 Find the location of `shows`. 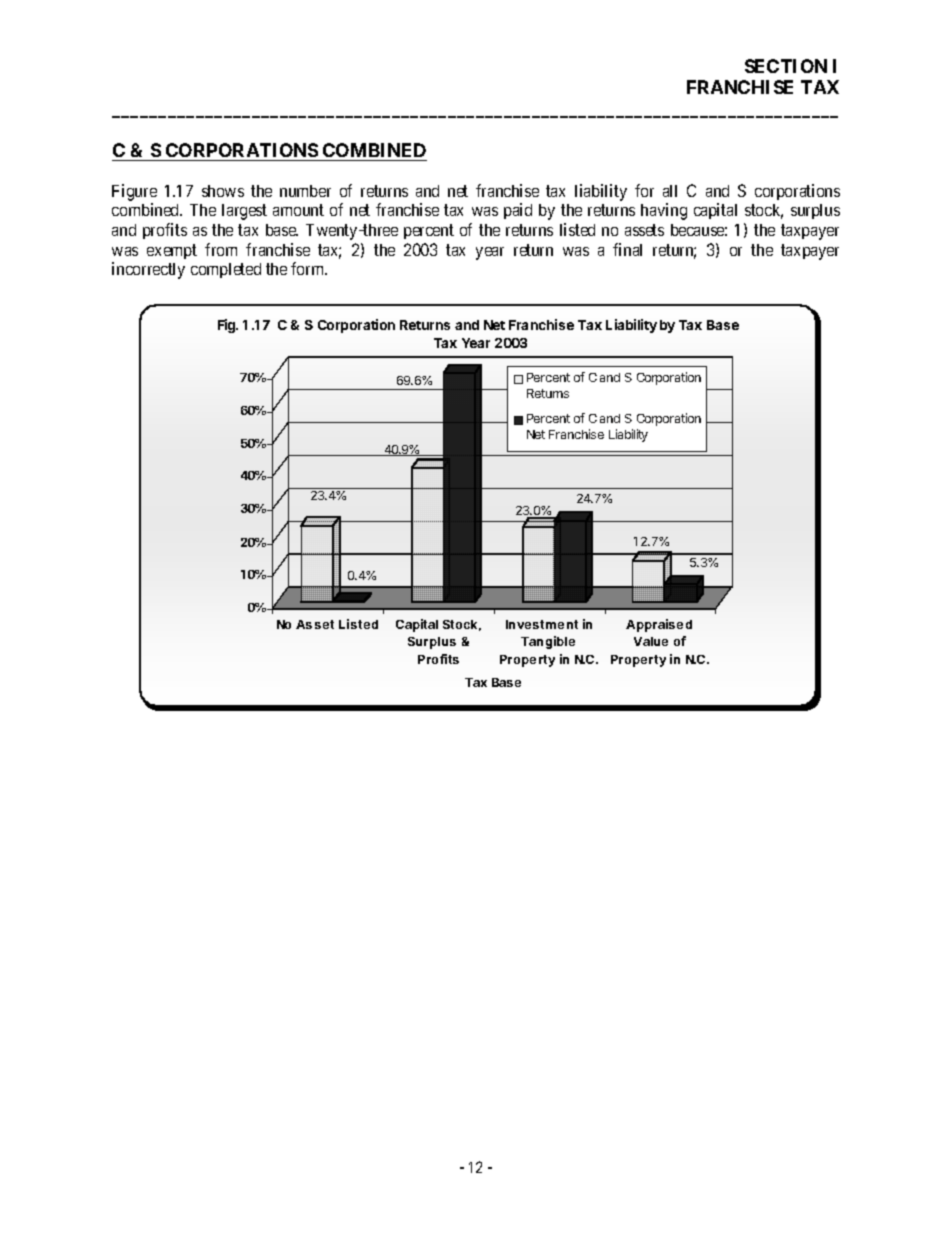

shows is located at coordinates (223, 191).
